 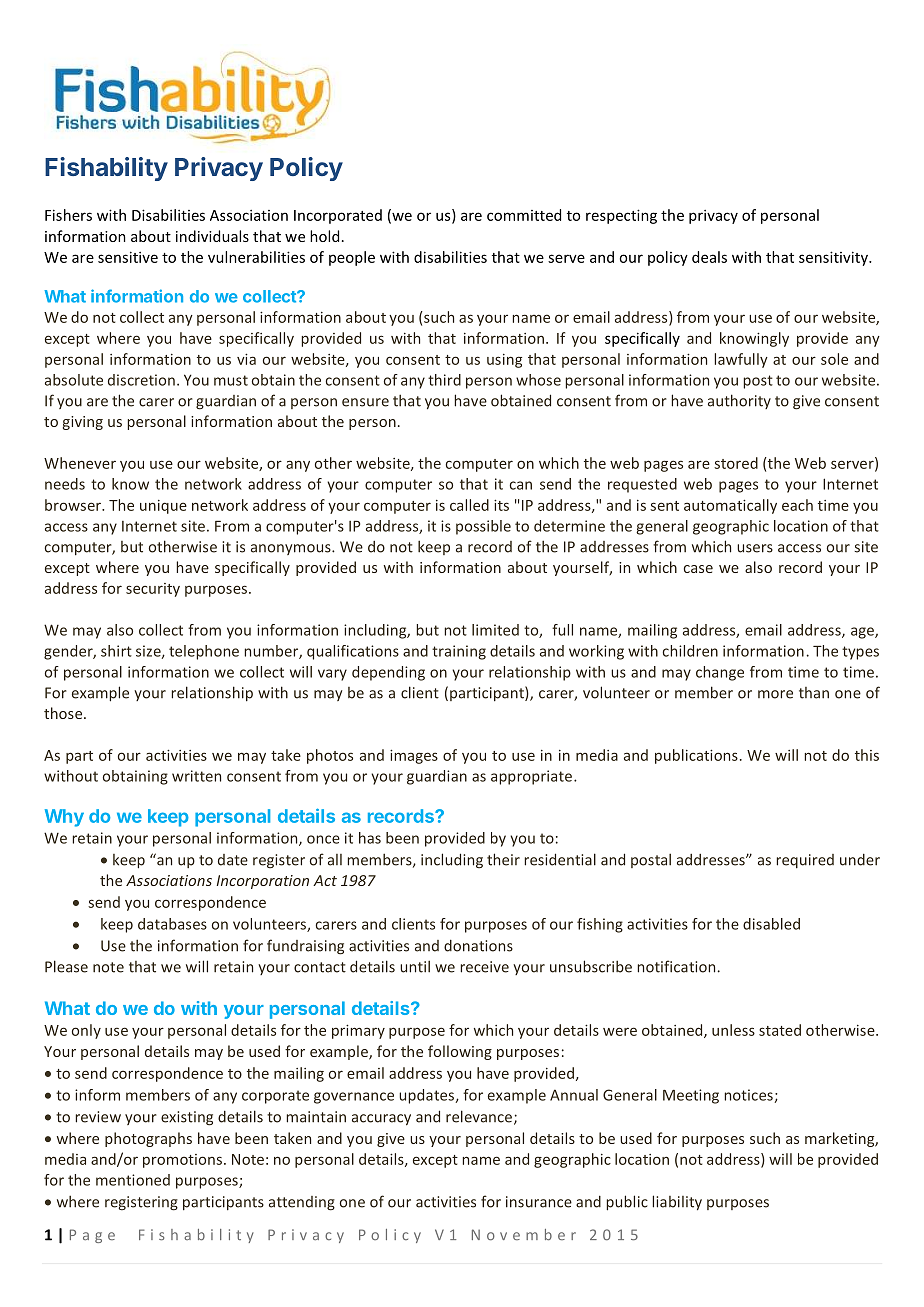 I want to click on deals, so click(x=709, y=257).
